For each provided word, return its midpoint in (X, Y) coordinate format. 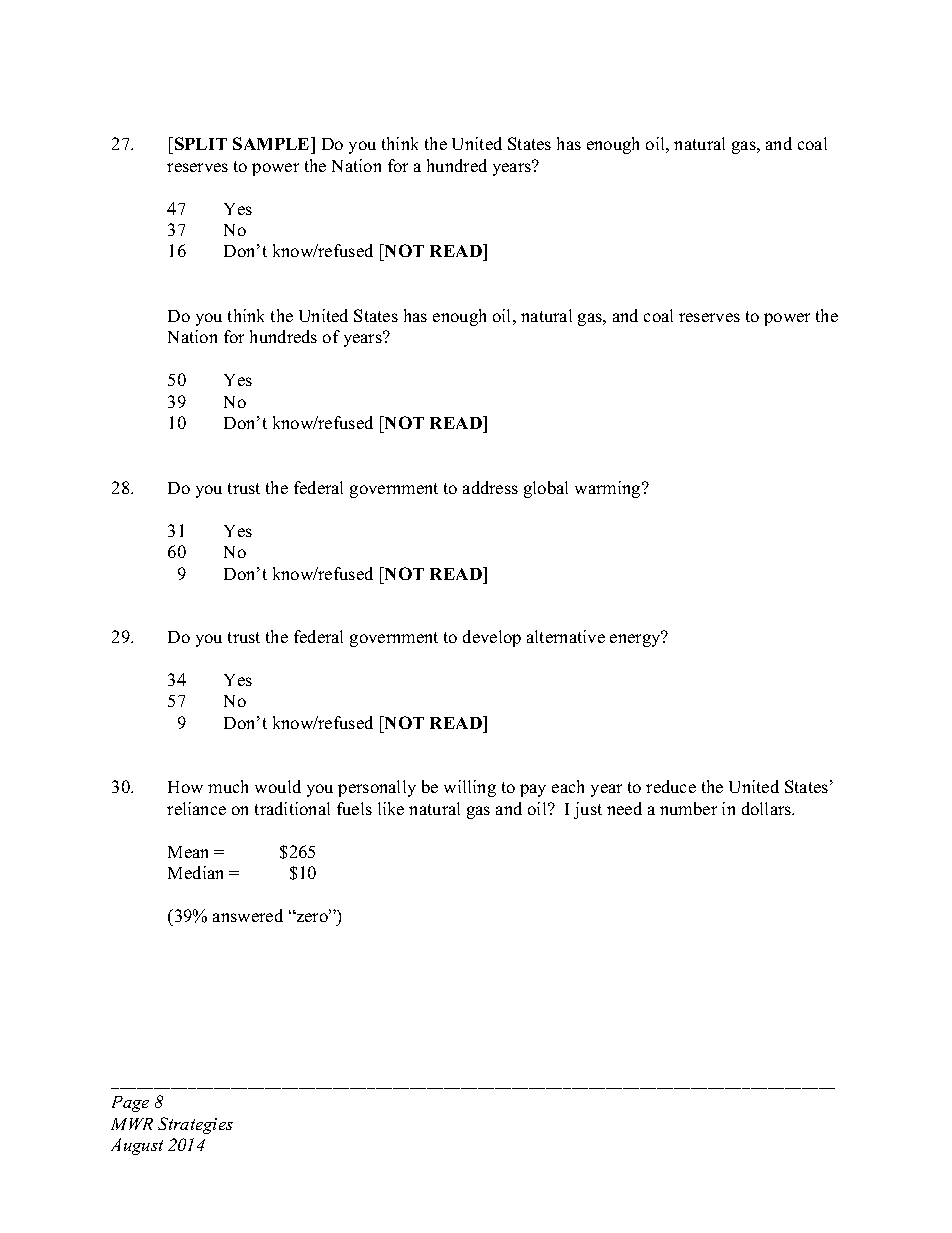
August (137, 1146)
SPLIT (201, 143)
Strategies (195, 1125)
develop (492, 638)
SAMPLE (272, 143)
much (228, 786)
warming (609, 489)
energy (636, 640)
